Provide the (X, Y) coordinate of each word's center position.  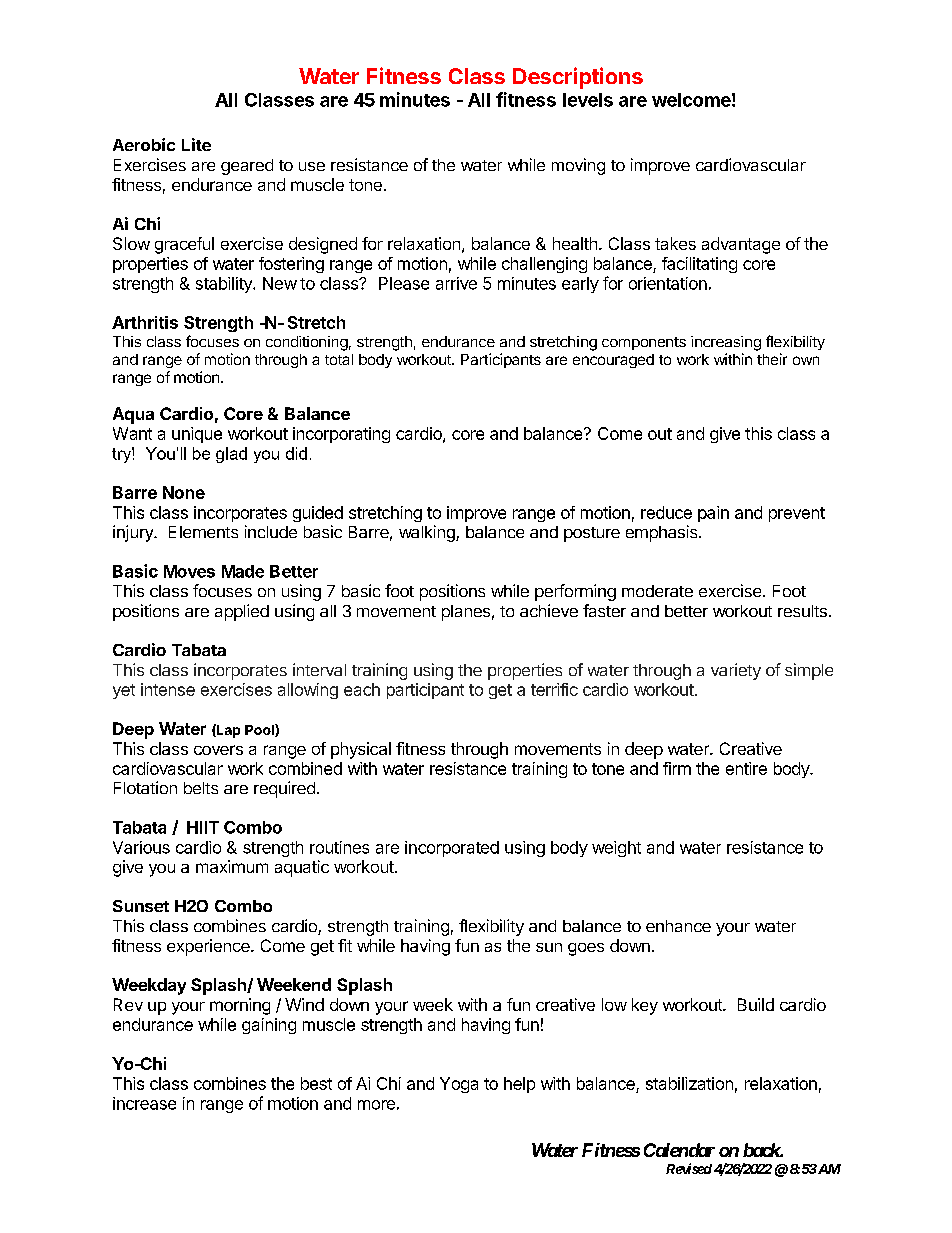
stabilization (689, 1083)
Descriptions (578, 78)
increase (144, 1103)
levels (588, 100)
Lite (196, 144)
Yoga (459, 1085)
